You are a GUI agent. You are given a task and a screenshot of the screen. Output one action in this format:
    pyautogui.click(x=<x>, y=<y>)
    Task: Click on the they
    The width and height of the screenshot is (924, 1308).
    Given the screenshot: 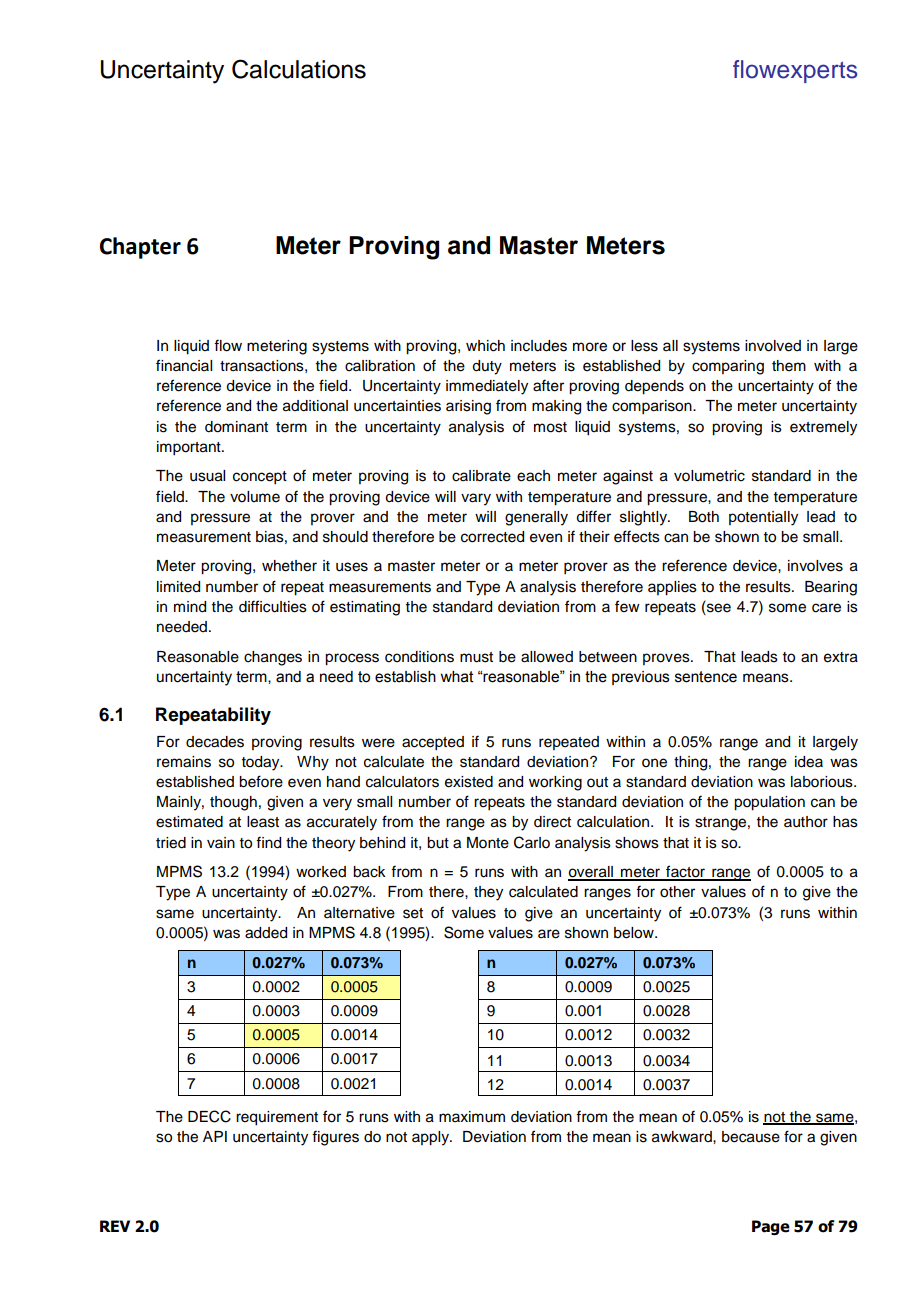 What is the action you would take?
    pyautogui.click(x=488, y=893)
